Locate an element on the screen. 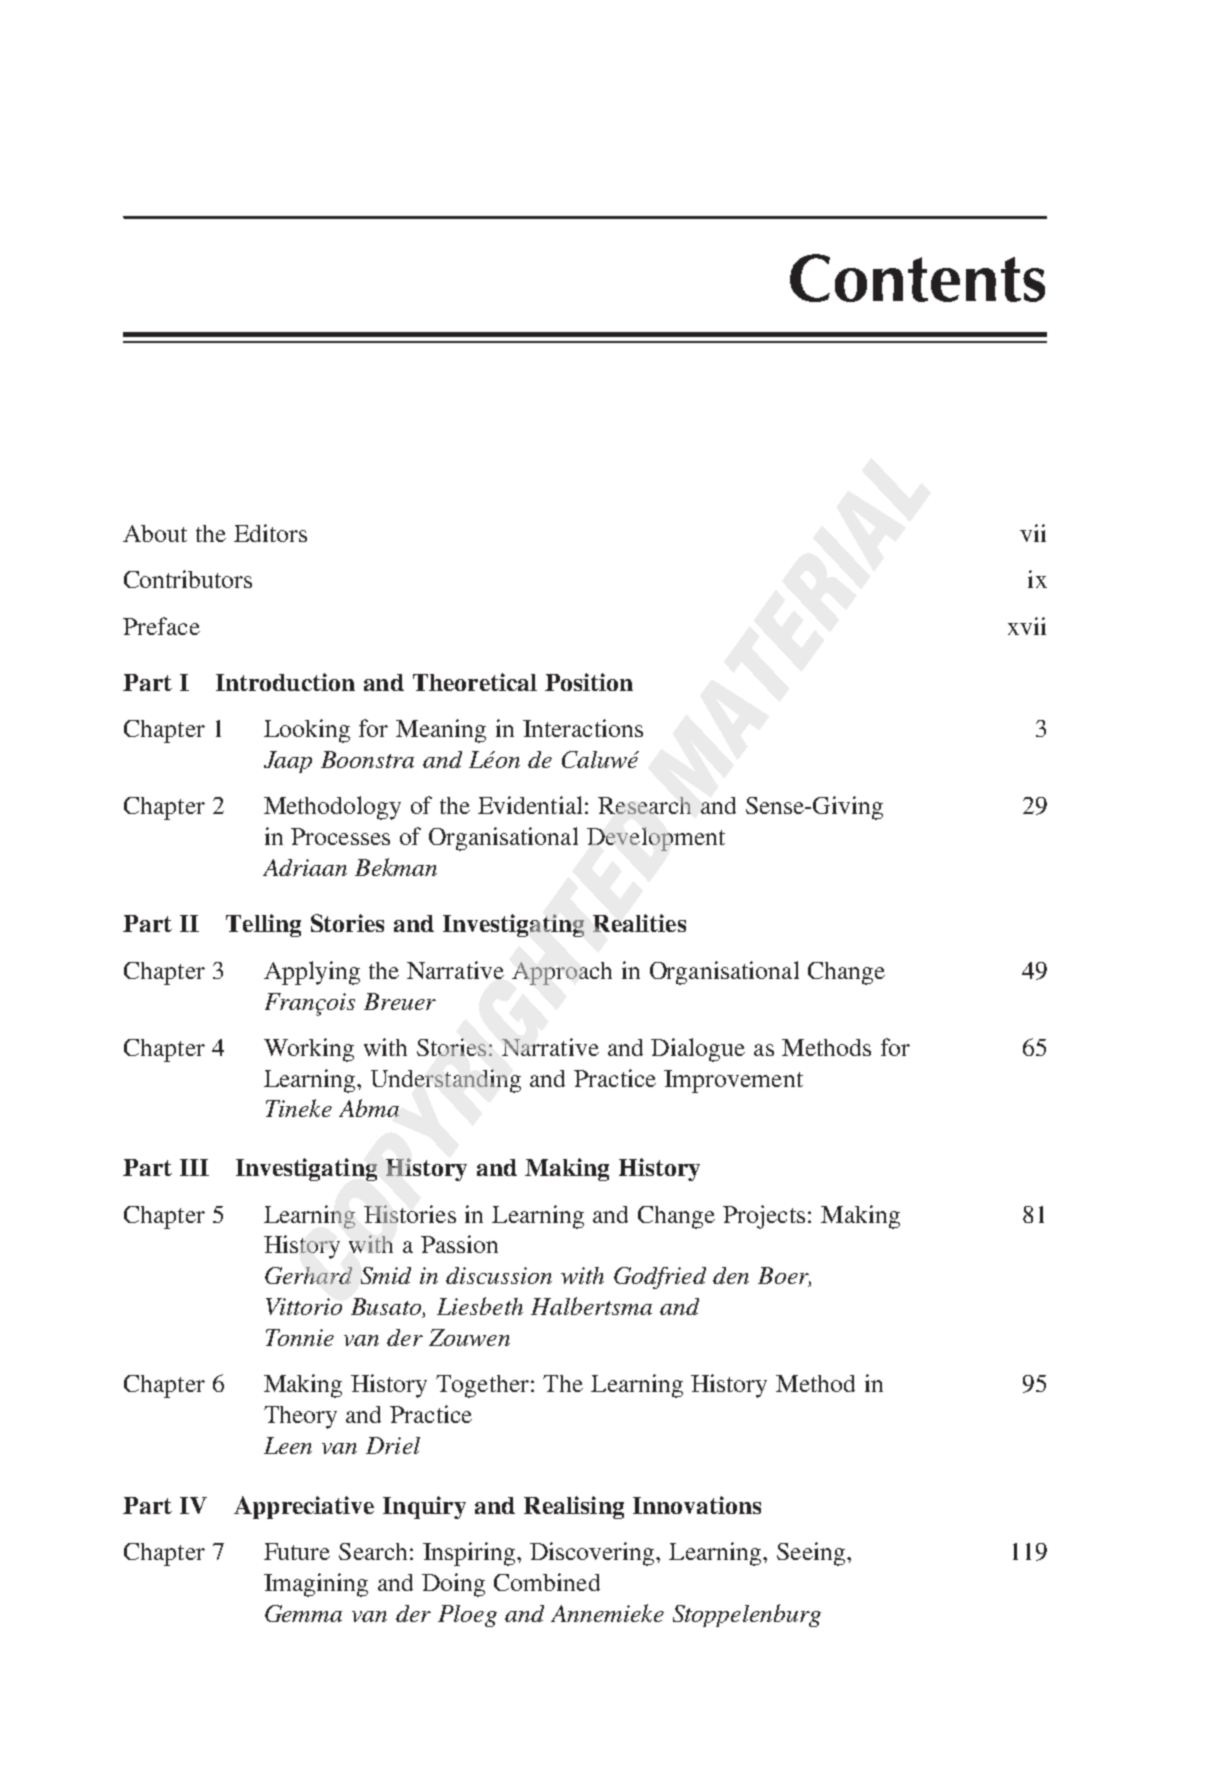  Working is located at coordinates (309, 1050).
